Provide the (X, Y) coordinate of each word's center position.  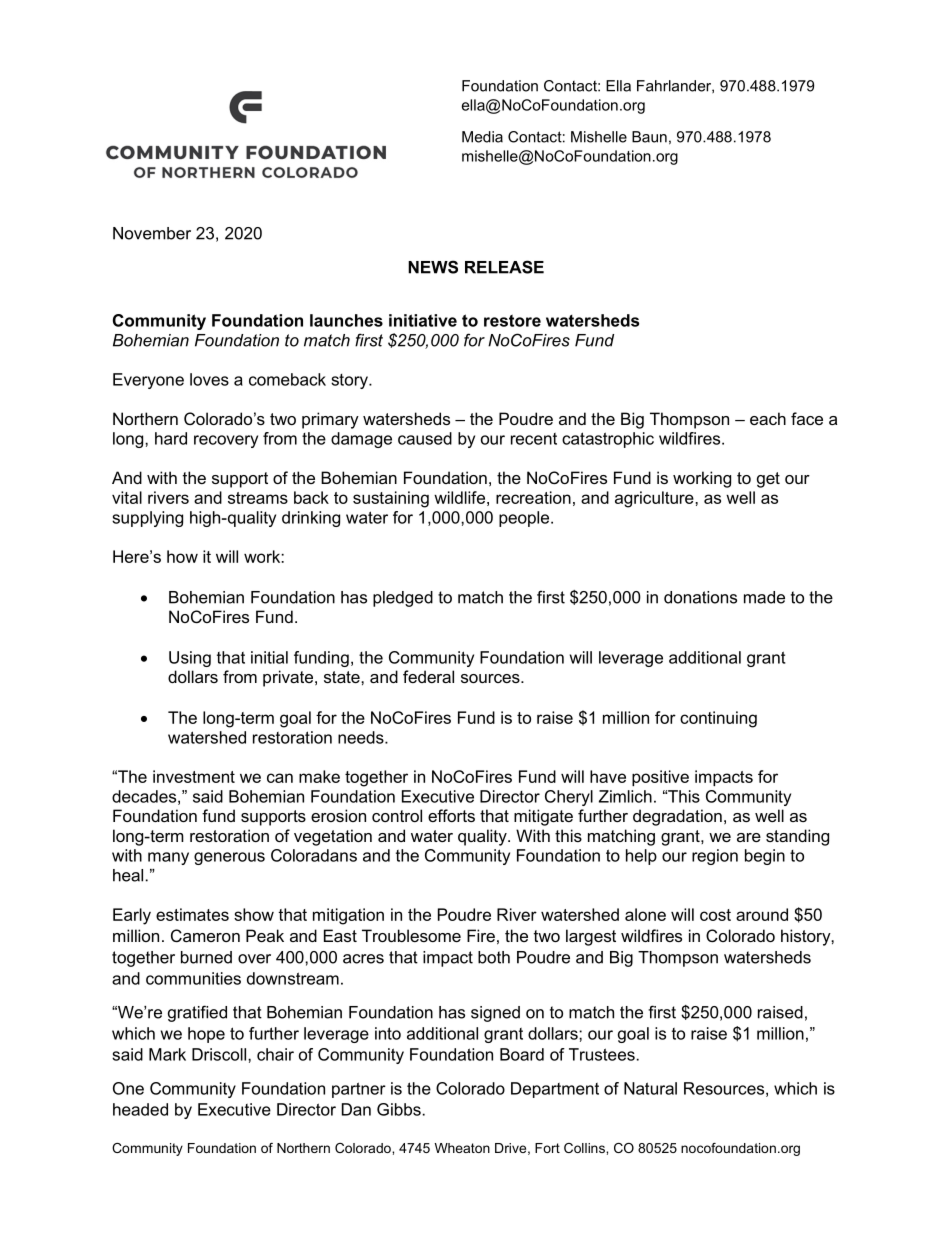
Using (190, 659)
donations (700, 597)
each (768, 418)
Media (482, 137)
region (715, 857)
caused (425, 438)
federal (428, 676)
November (152, 233)
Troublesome (411, 935)
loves (209, 379)
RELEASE (504, 267)
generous (229, 858)
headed (140, 1109)
